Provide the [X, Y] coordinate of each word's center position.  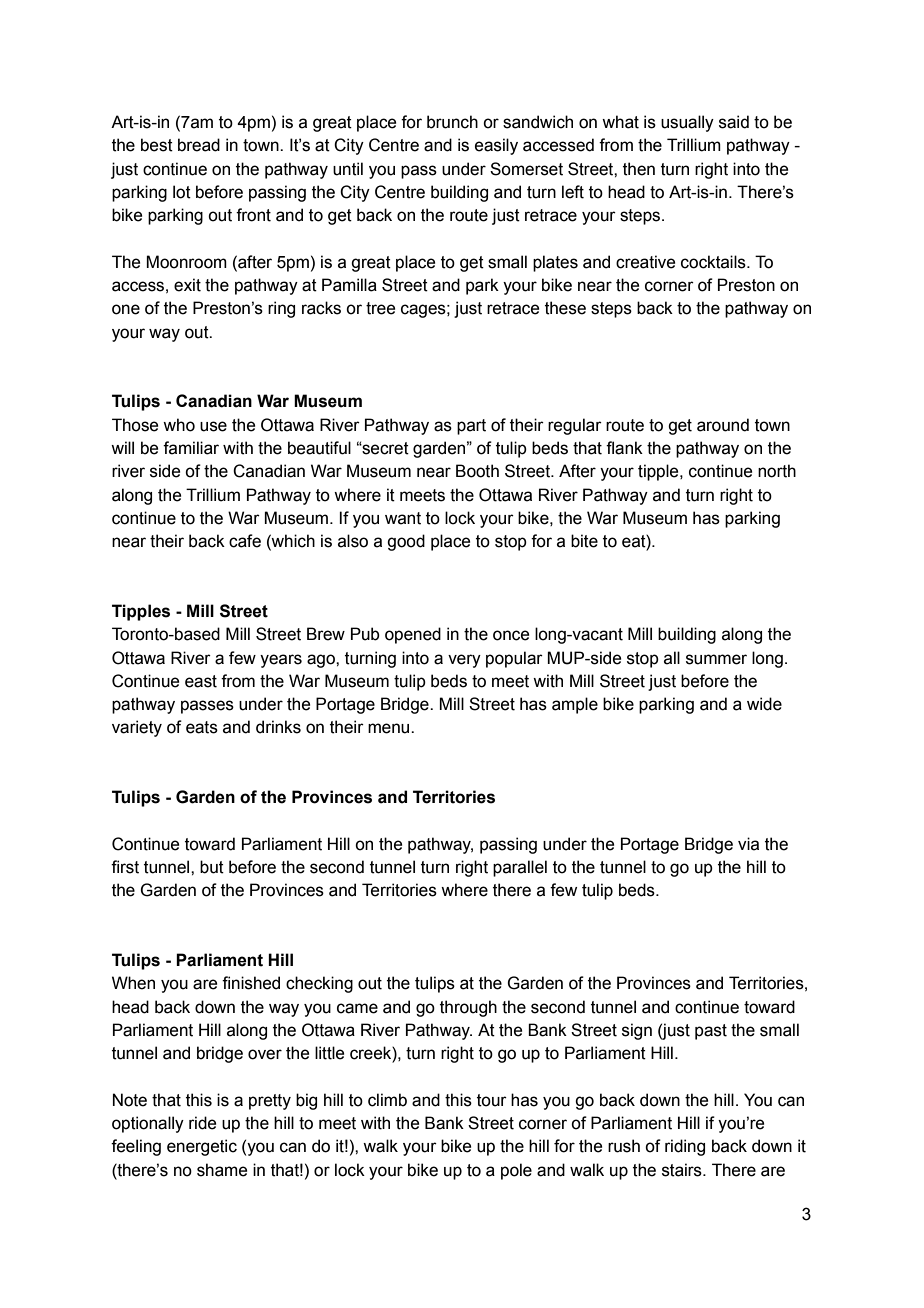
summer [716, 659]
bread [199, 145]
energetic [202, 1147]
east [201, 681]
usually [687, 123]
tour [492, 1100]
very [464, 661]
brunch [452, 122]
